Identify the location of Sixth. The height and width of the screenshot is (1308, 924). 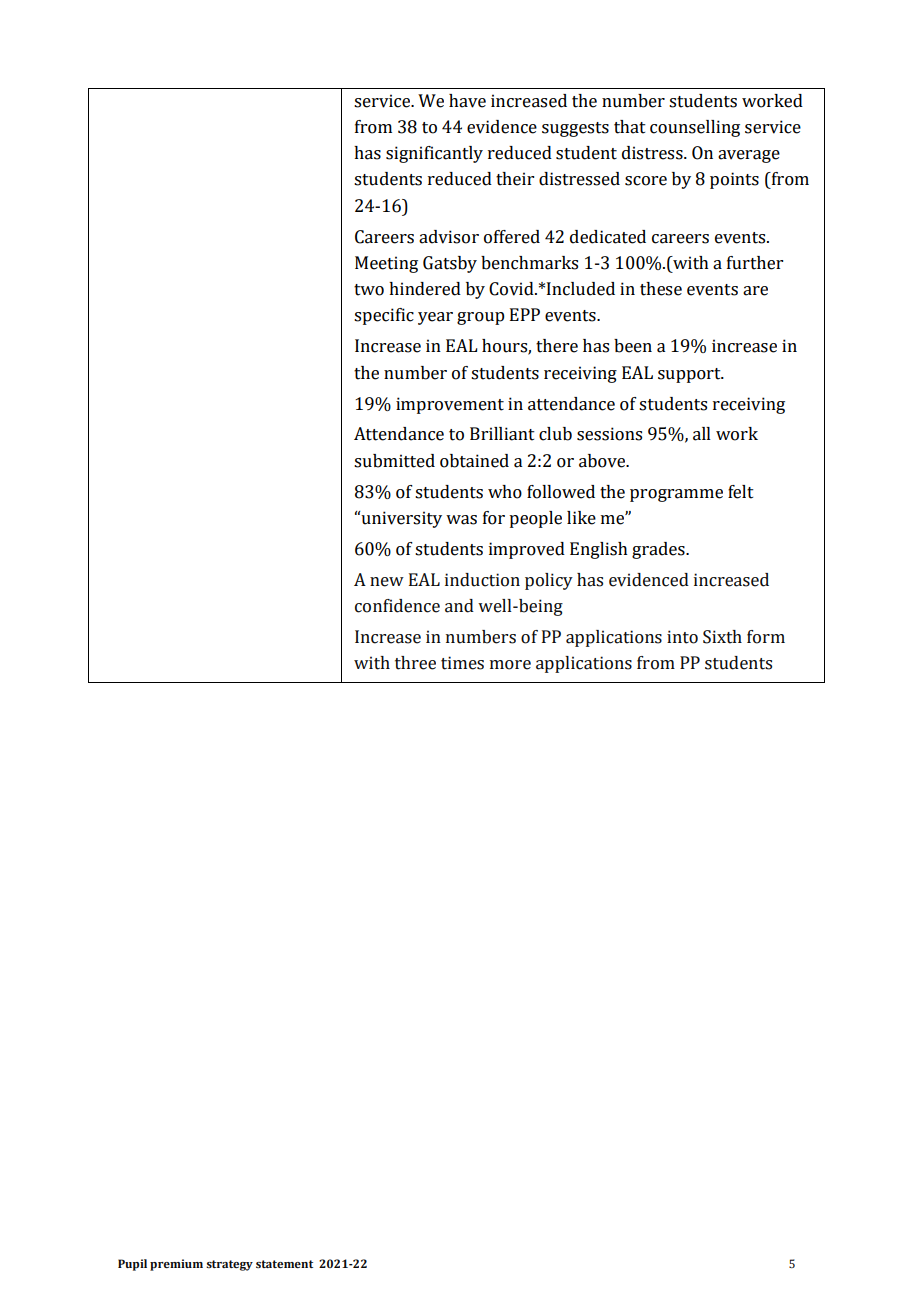
(722, 637).
